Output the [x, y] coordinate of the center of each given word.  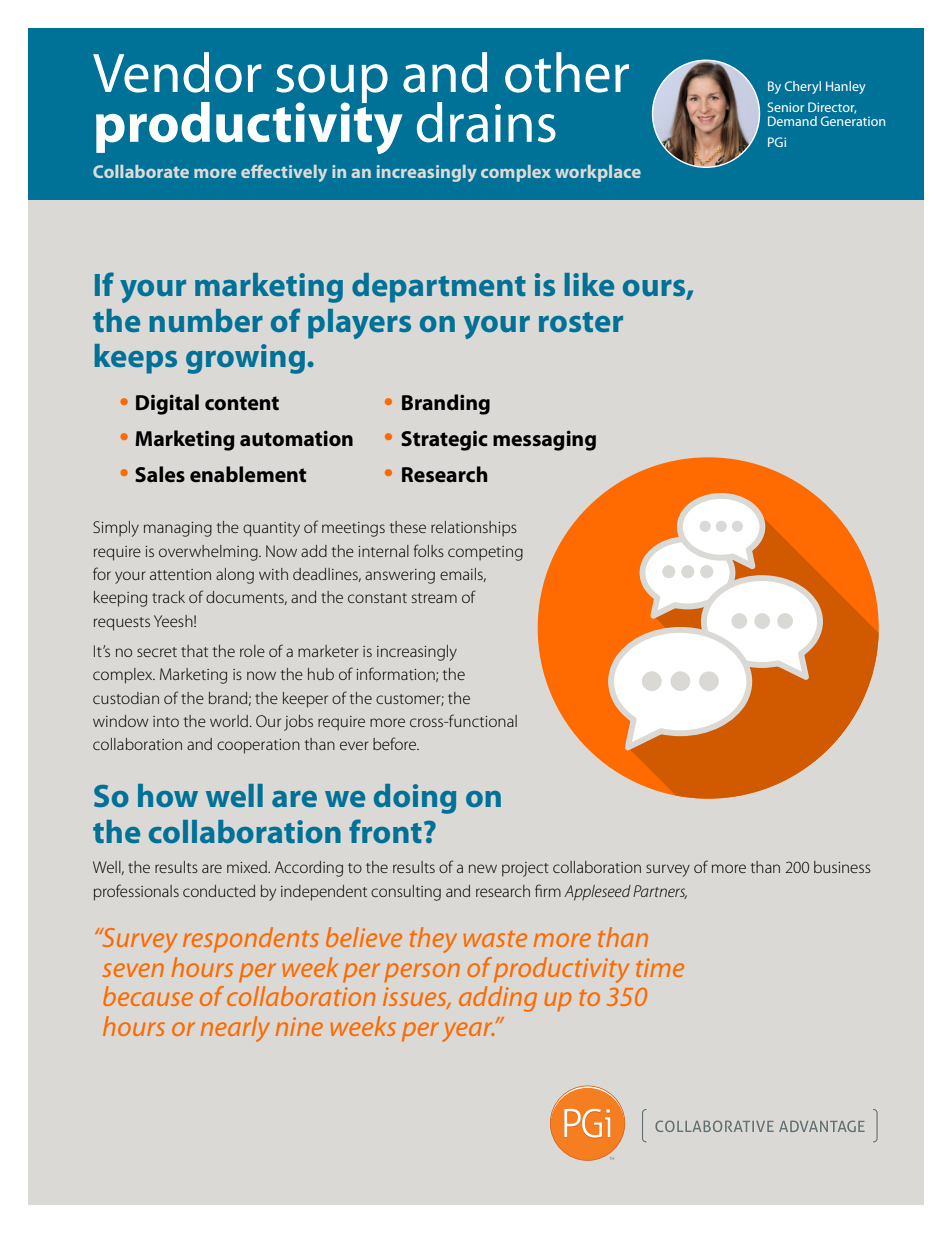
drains [486, 122]
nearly [235, 1029]
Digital [167, 404]
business [842, 867]
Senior [786, 107]
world [229, 721]
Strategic [444, 441]
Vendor [177, 72]
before [396, 743]
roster [581, 322]
